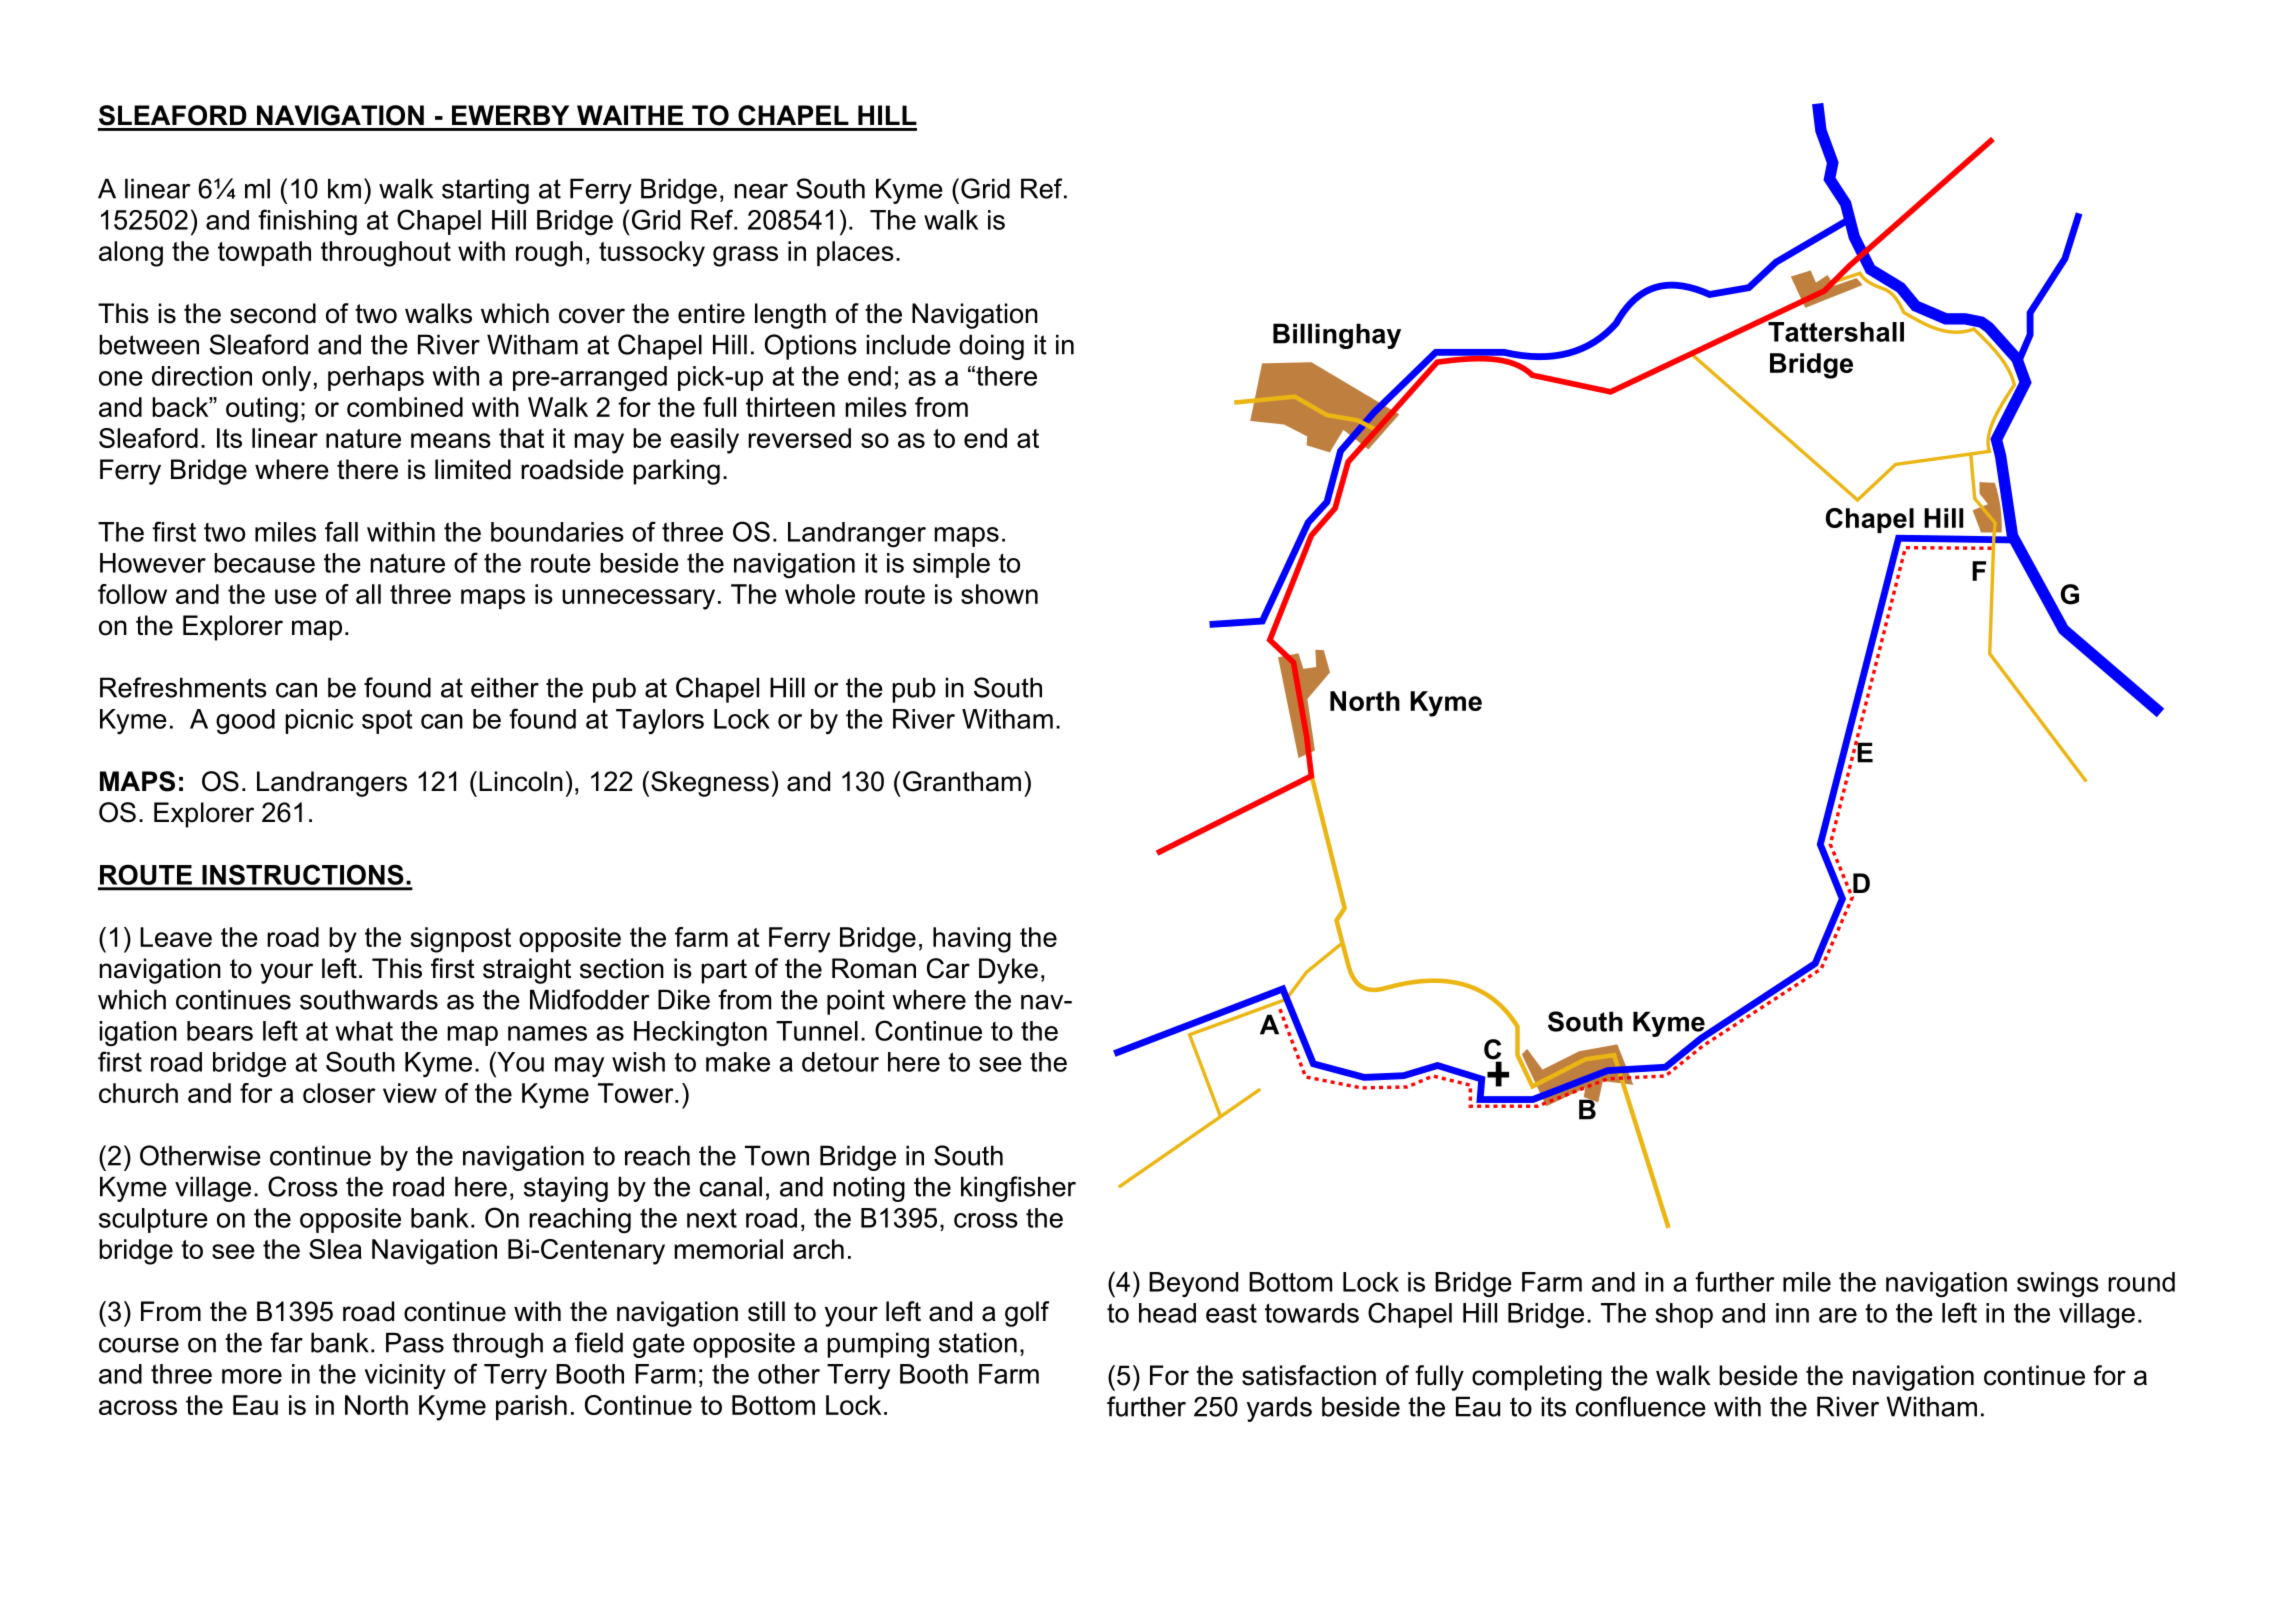 This image has height=1619, width=2290. Describe the element at coordinates (855, 253) in the image. I see `places` at that location.
